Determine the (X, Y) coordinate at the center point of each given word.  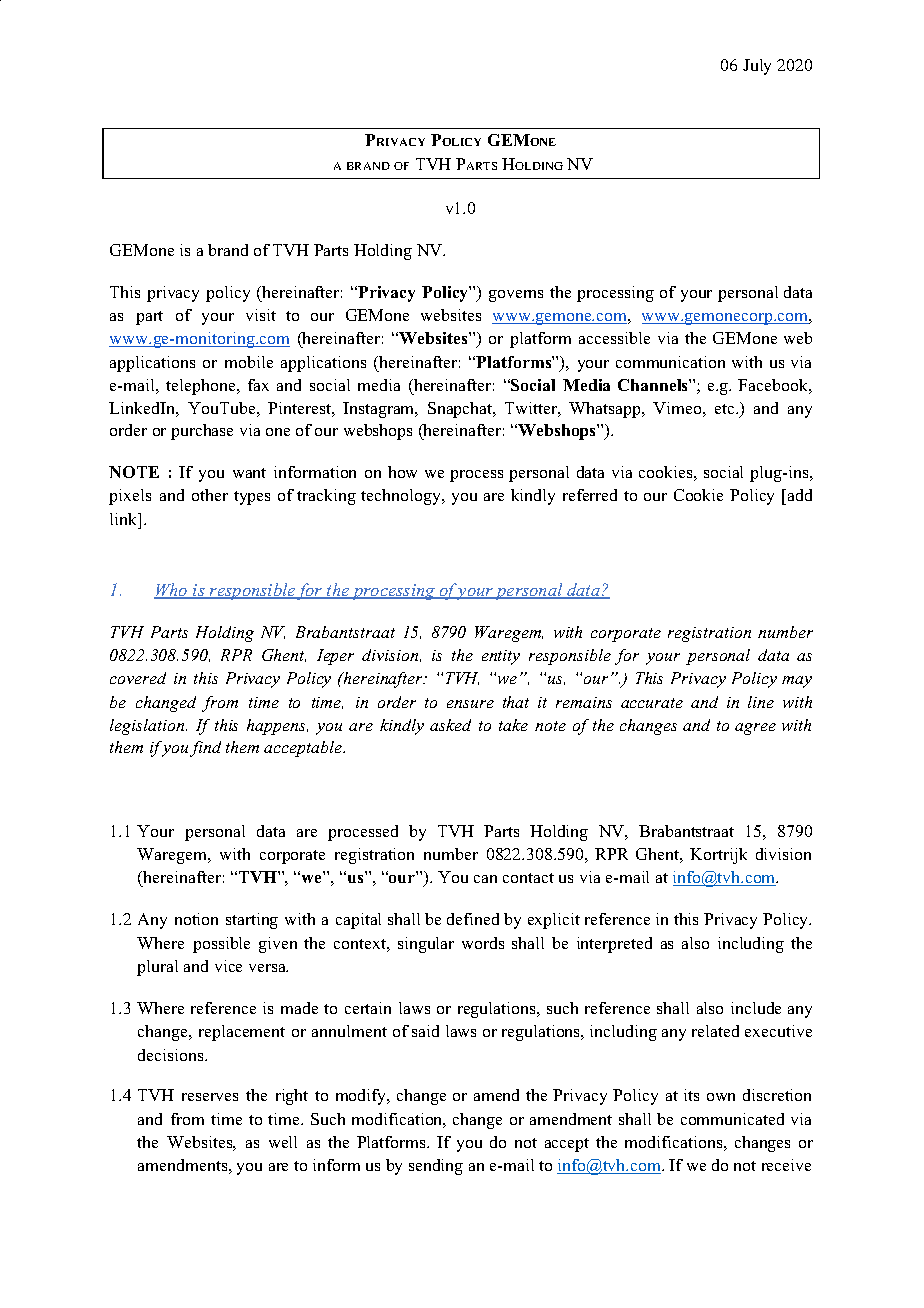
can (485, 879)
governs (516, 296)
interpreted (614, 945)
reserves (210, 1097)
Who (172, 591)
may (797, 682)
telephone (202, 387)
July (757, 67)
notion (196, 919)
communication (670, 362)
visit (261, 315)
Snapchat (461, 410)
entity (501, 657)
